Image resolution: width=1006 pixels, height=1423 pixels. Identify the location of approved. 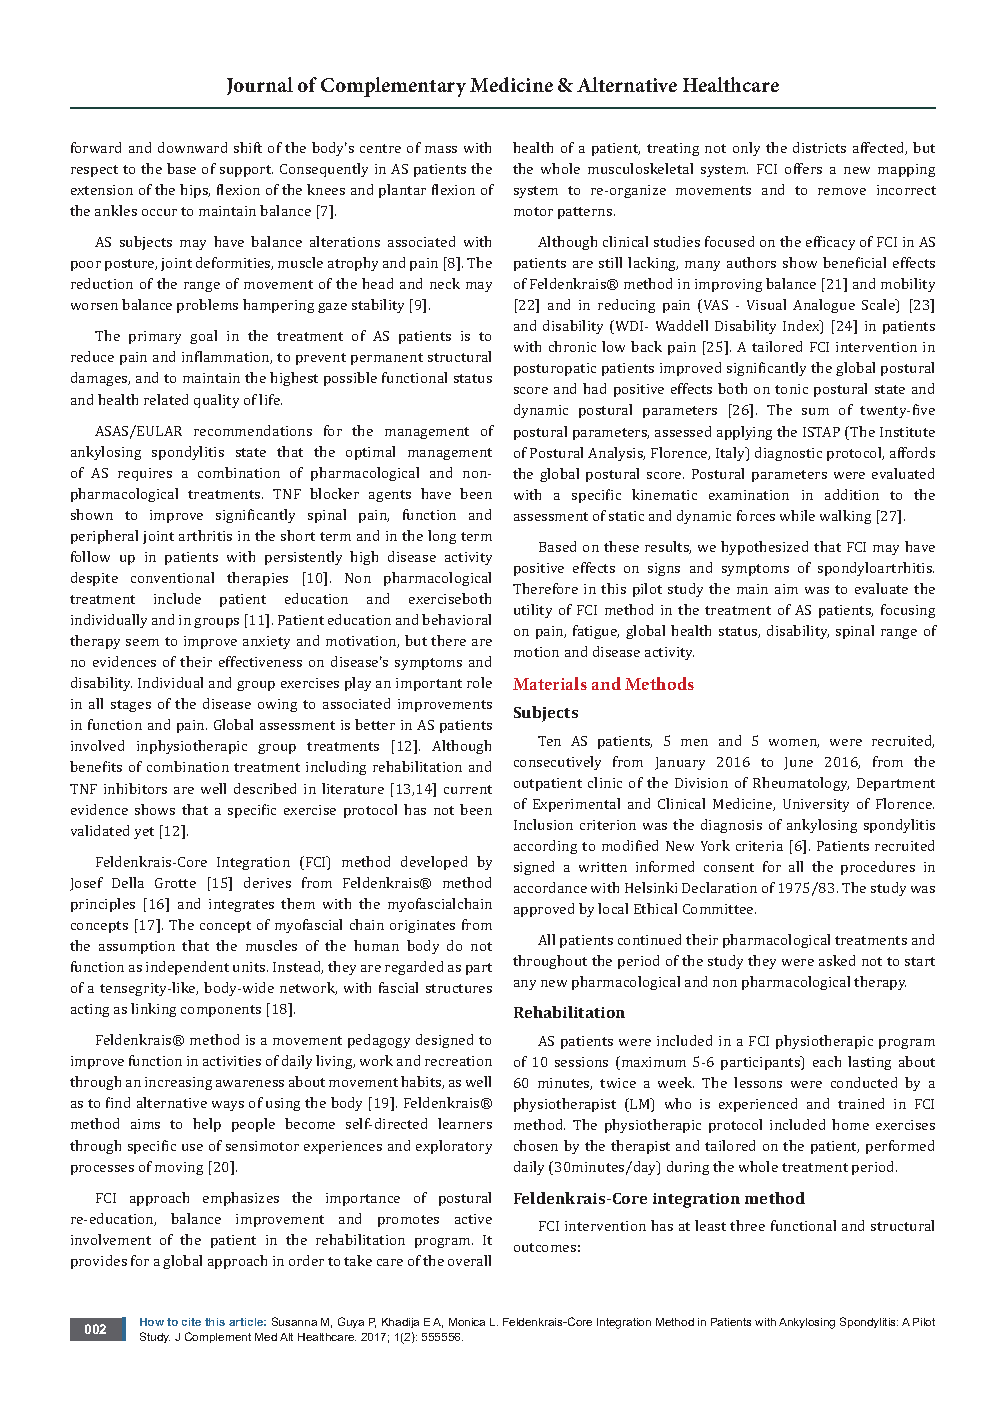
(544, 910).
